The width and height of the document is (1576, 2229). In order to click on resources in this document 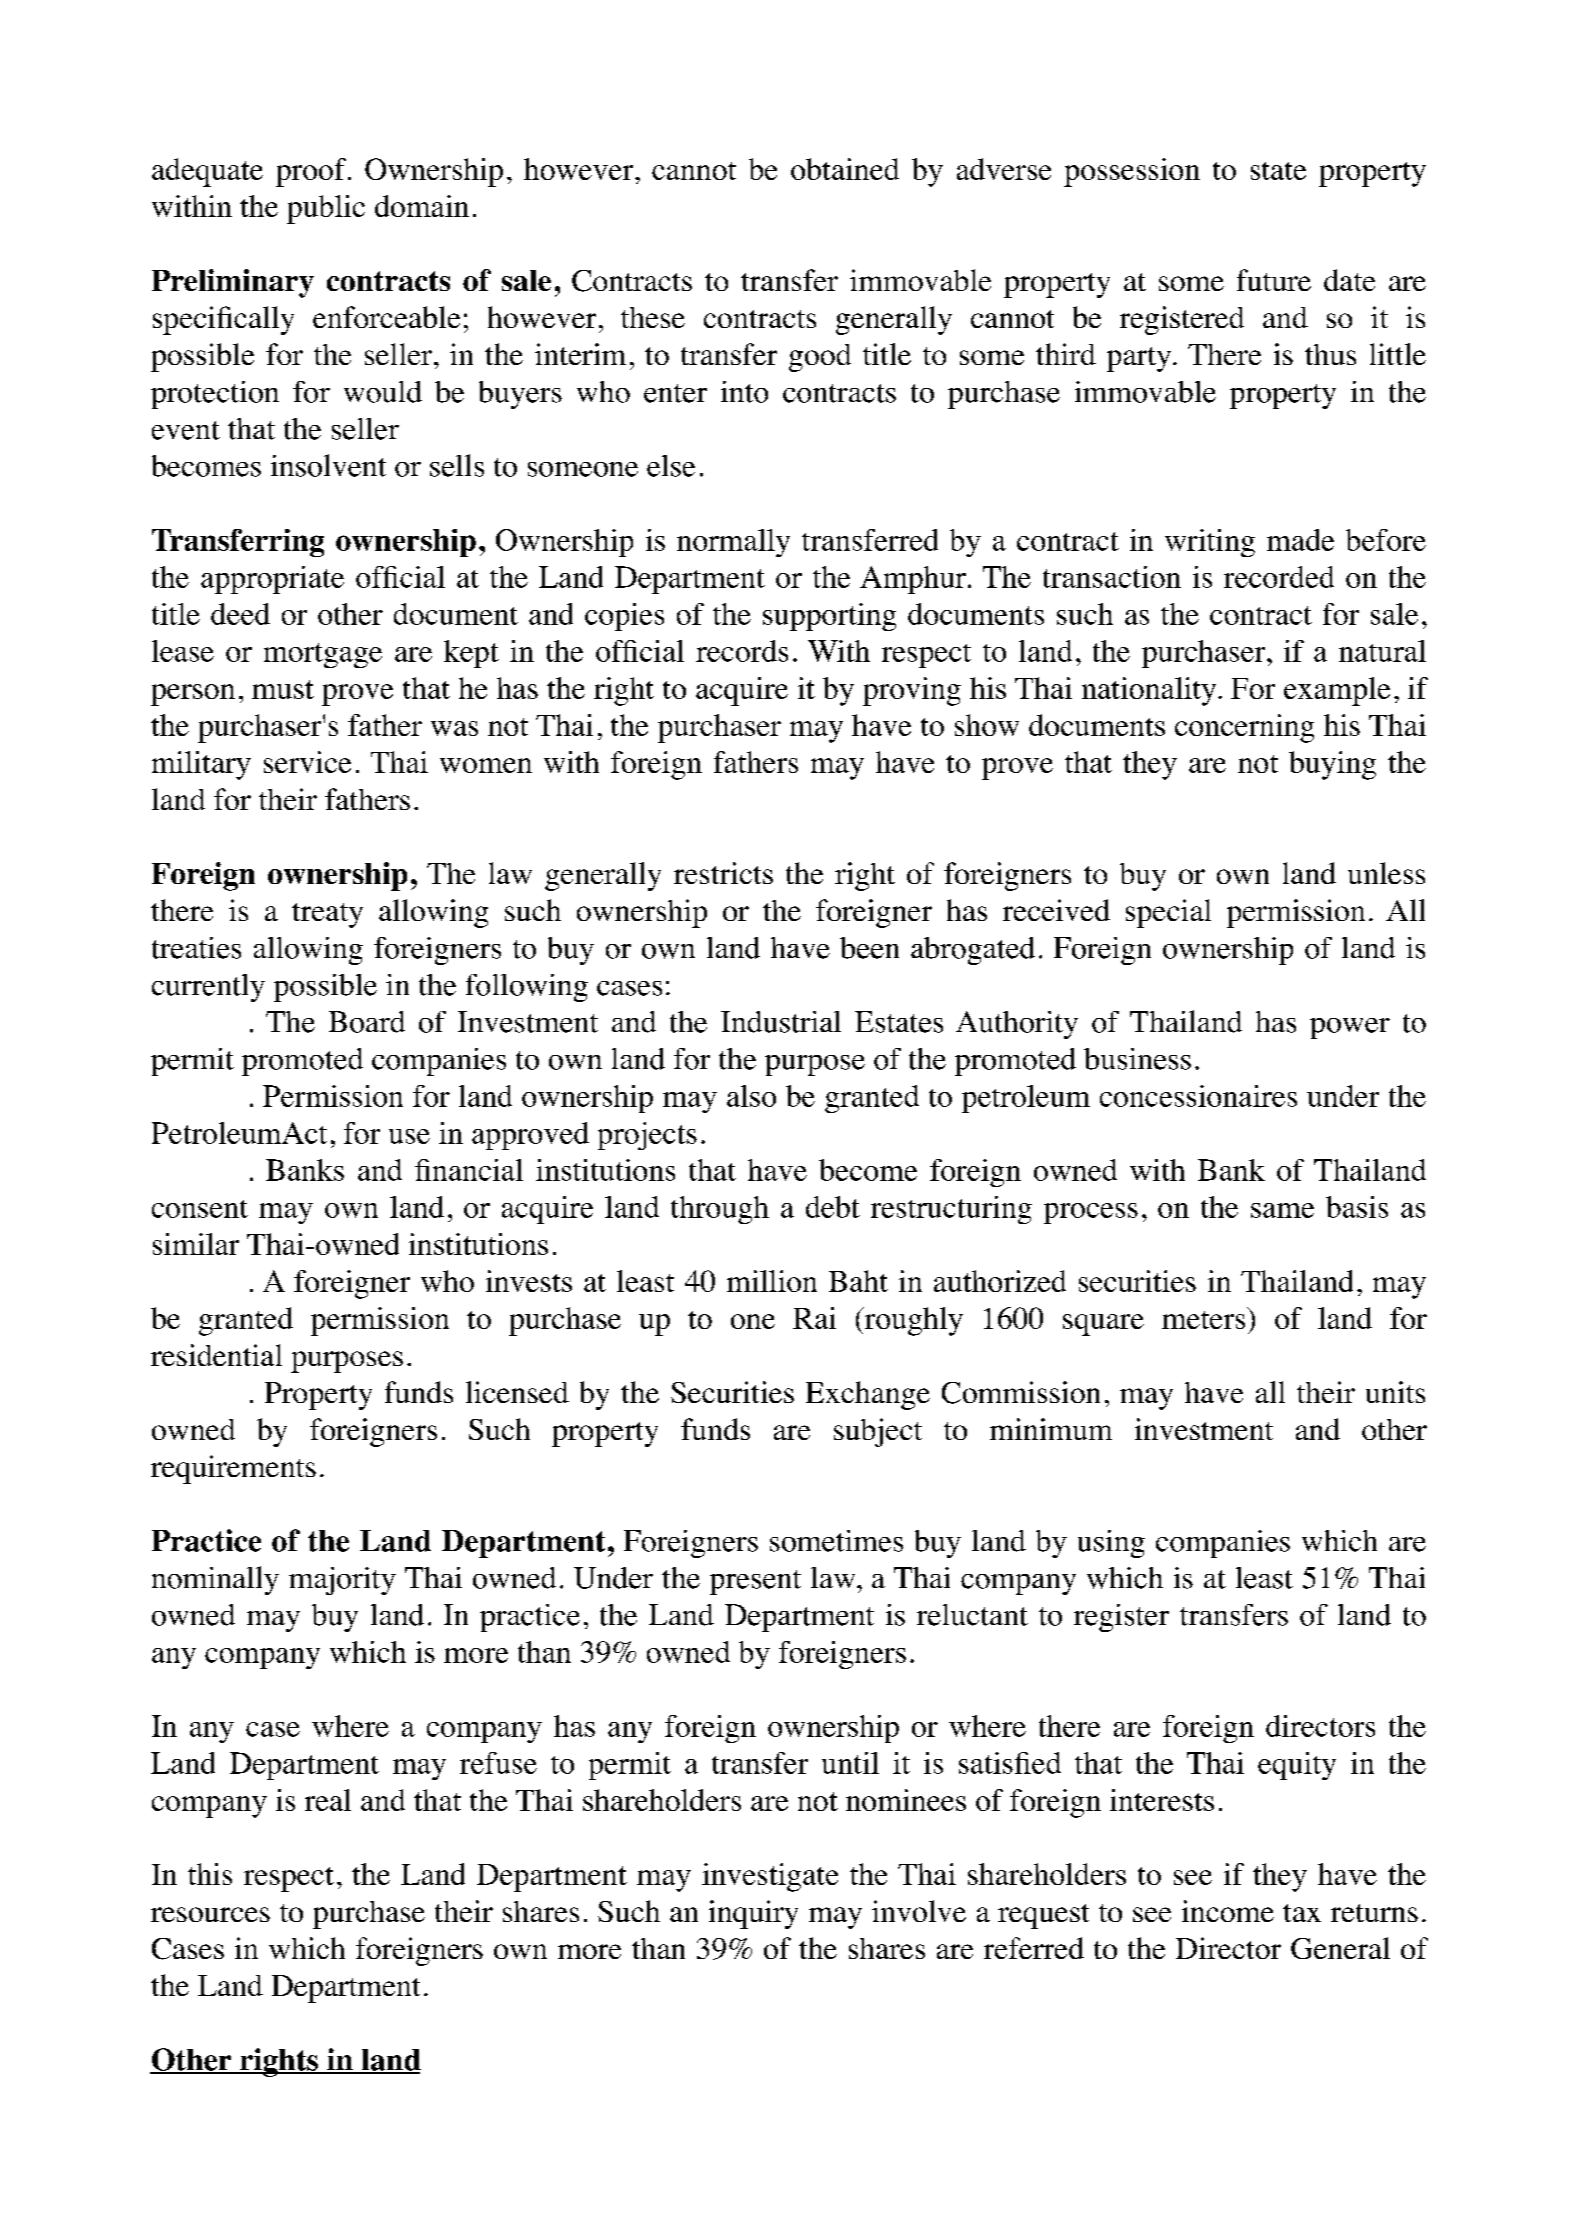, I will do `click(210, 1914)`.
